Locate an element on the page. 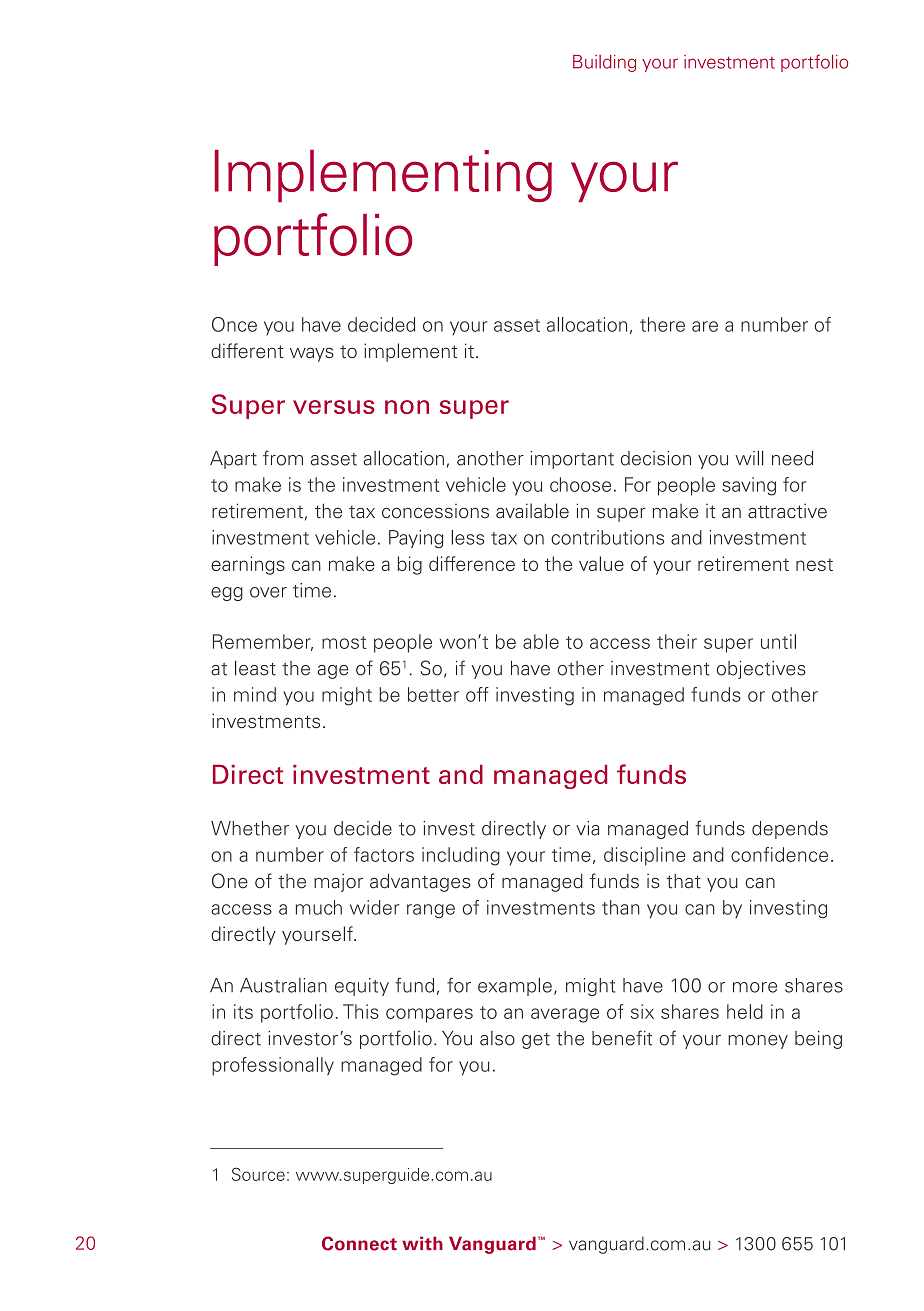 This document has width=924, height=1311. with is located at coordinates (422, 1243).
